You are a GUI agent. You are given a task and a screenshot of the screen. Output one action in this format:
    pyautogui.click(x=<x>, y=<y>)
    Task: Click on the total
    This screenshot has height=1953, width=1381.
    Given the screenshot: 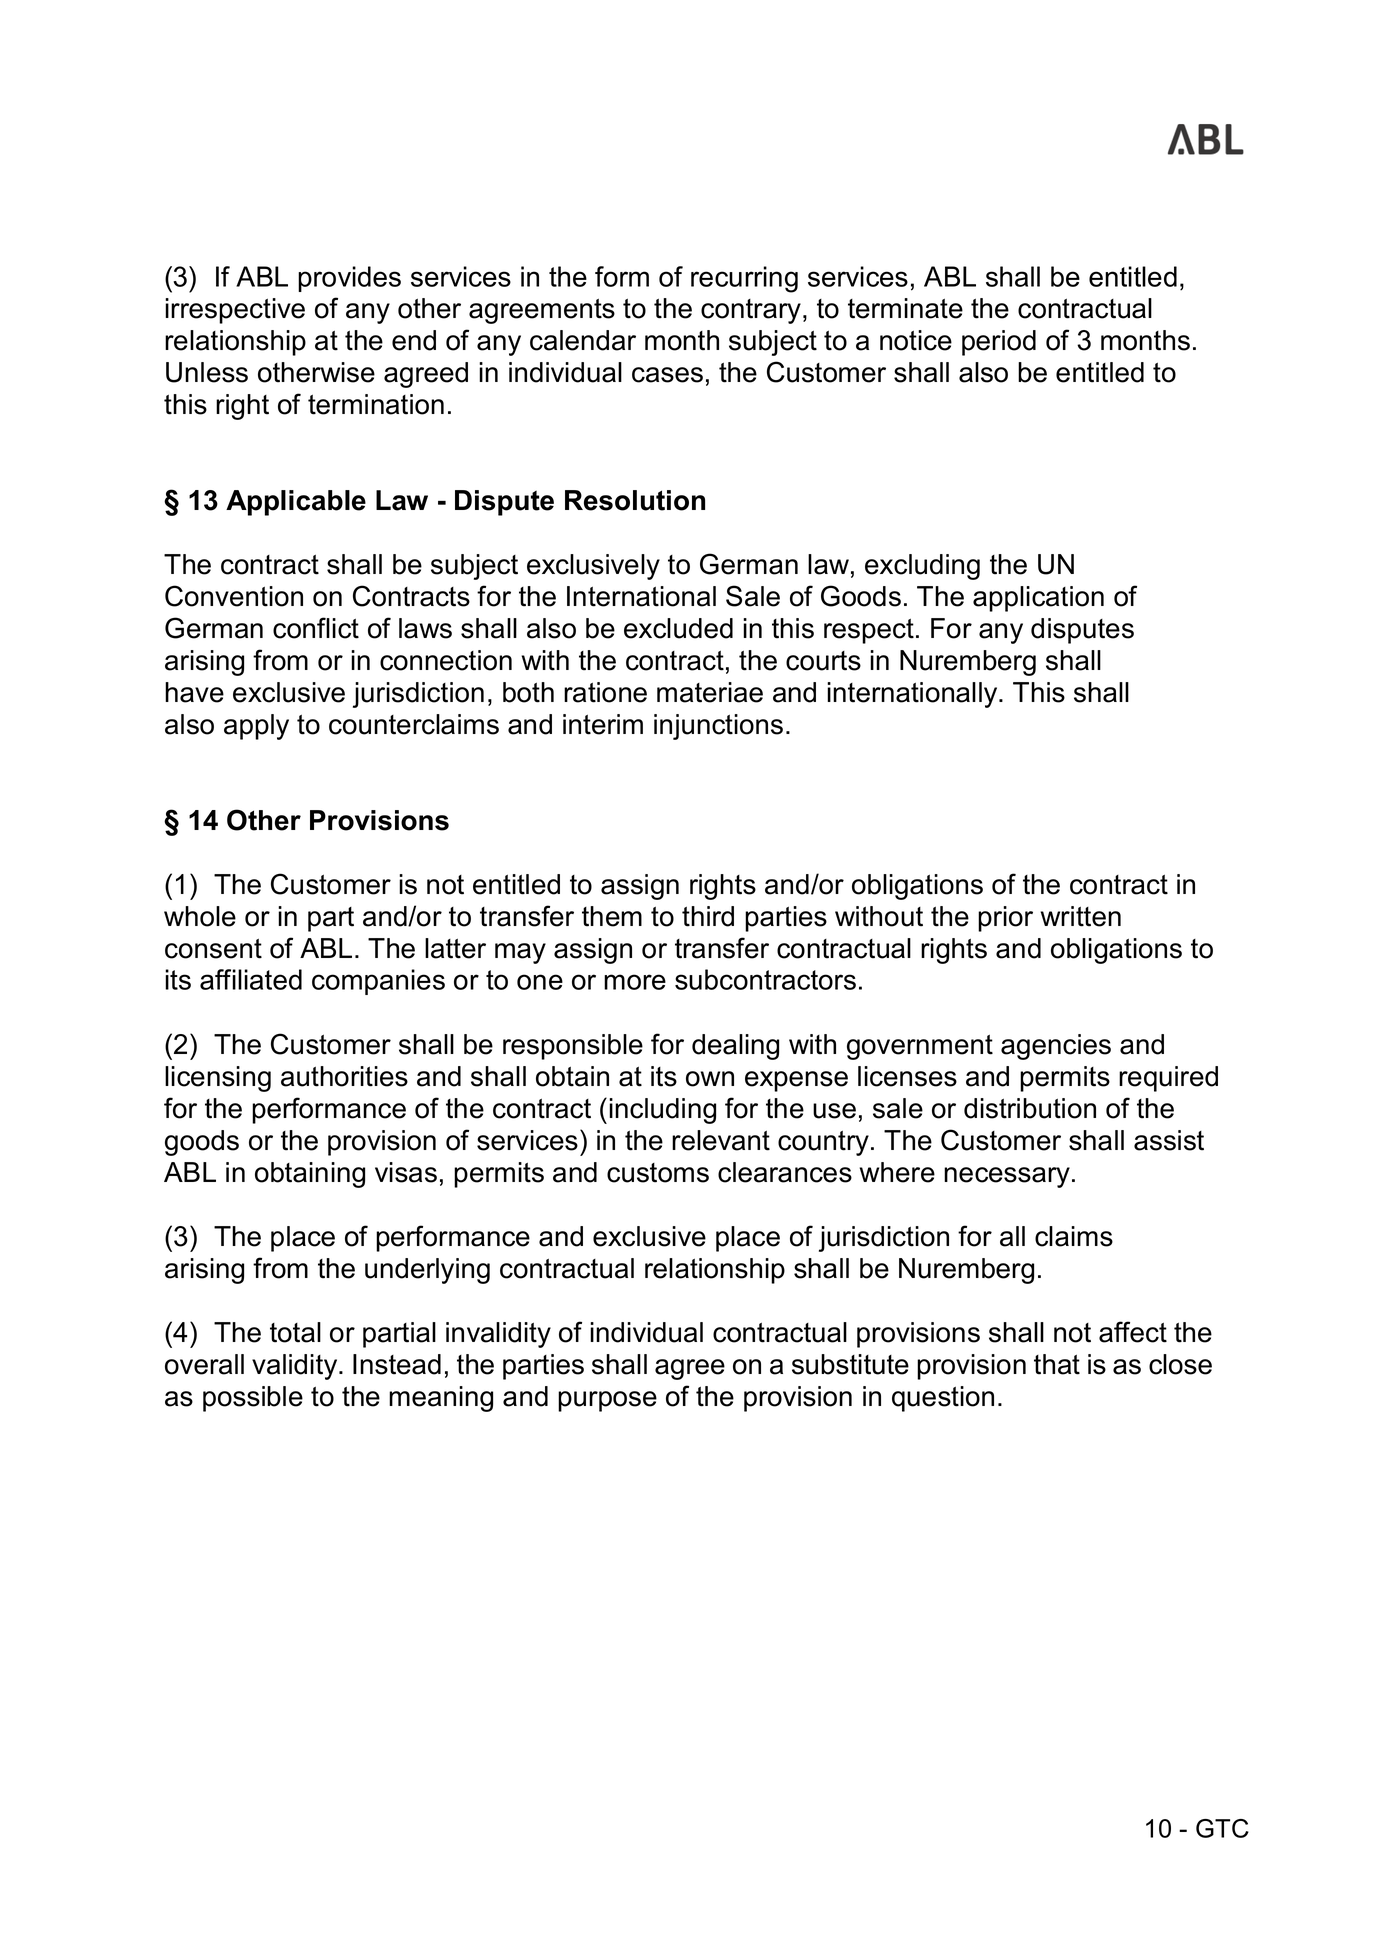 What is the action you would take?
    pyautogui.click(x=295, y=1332)
